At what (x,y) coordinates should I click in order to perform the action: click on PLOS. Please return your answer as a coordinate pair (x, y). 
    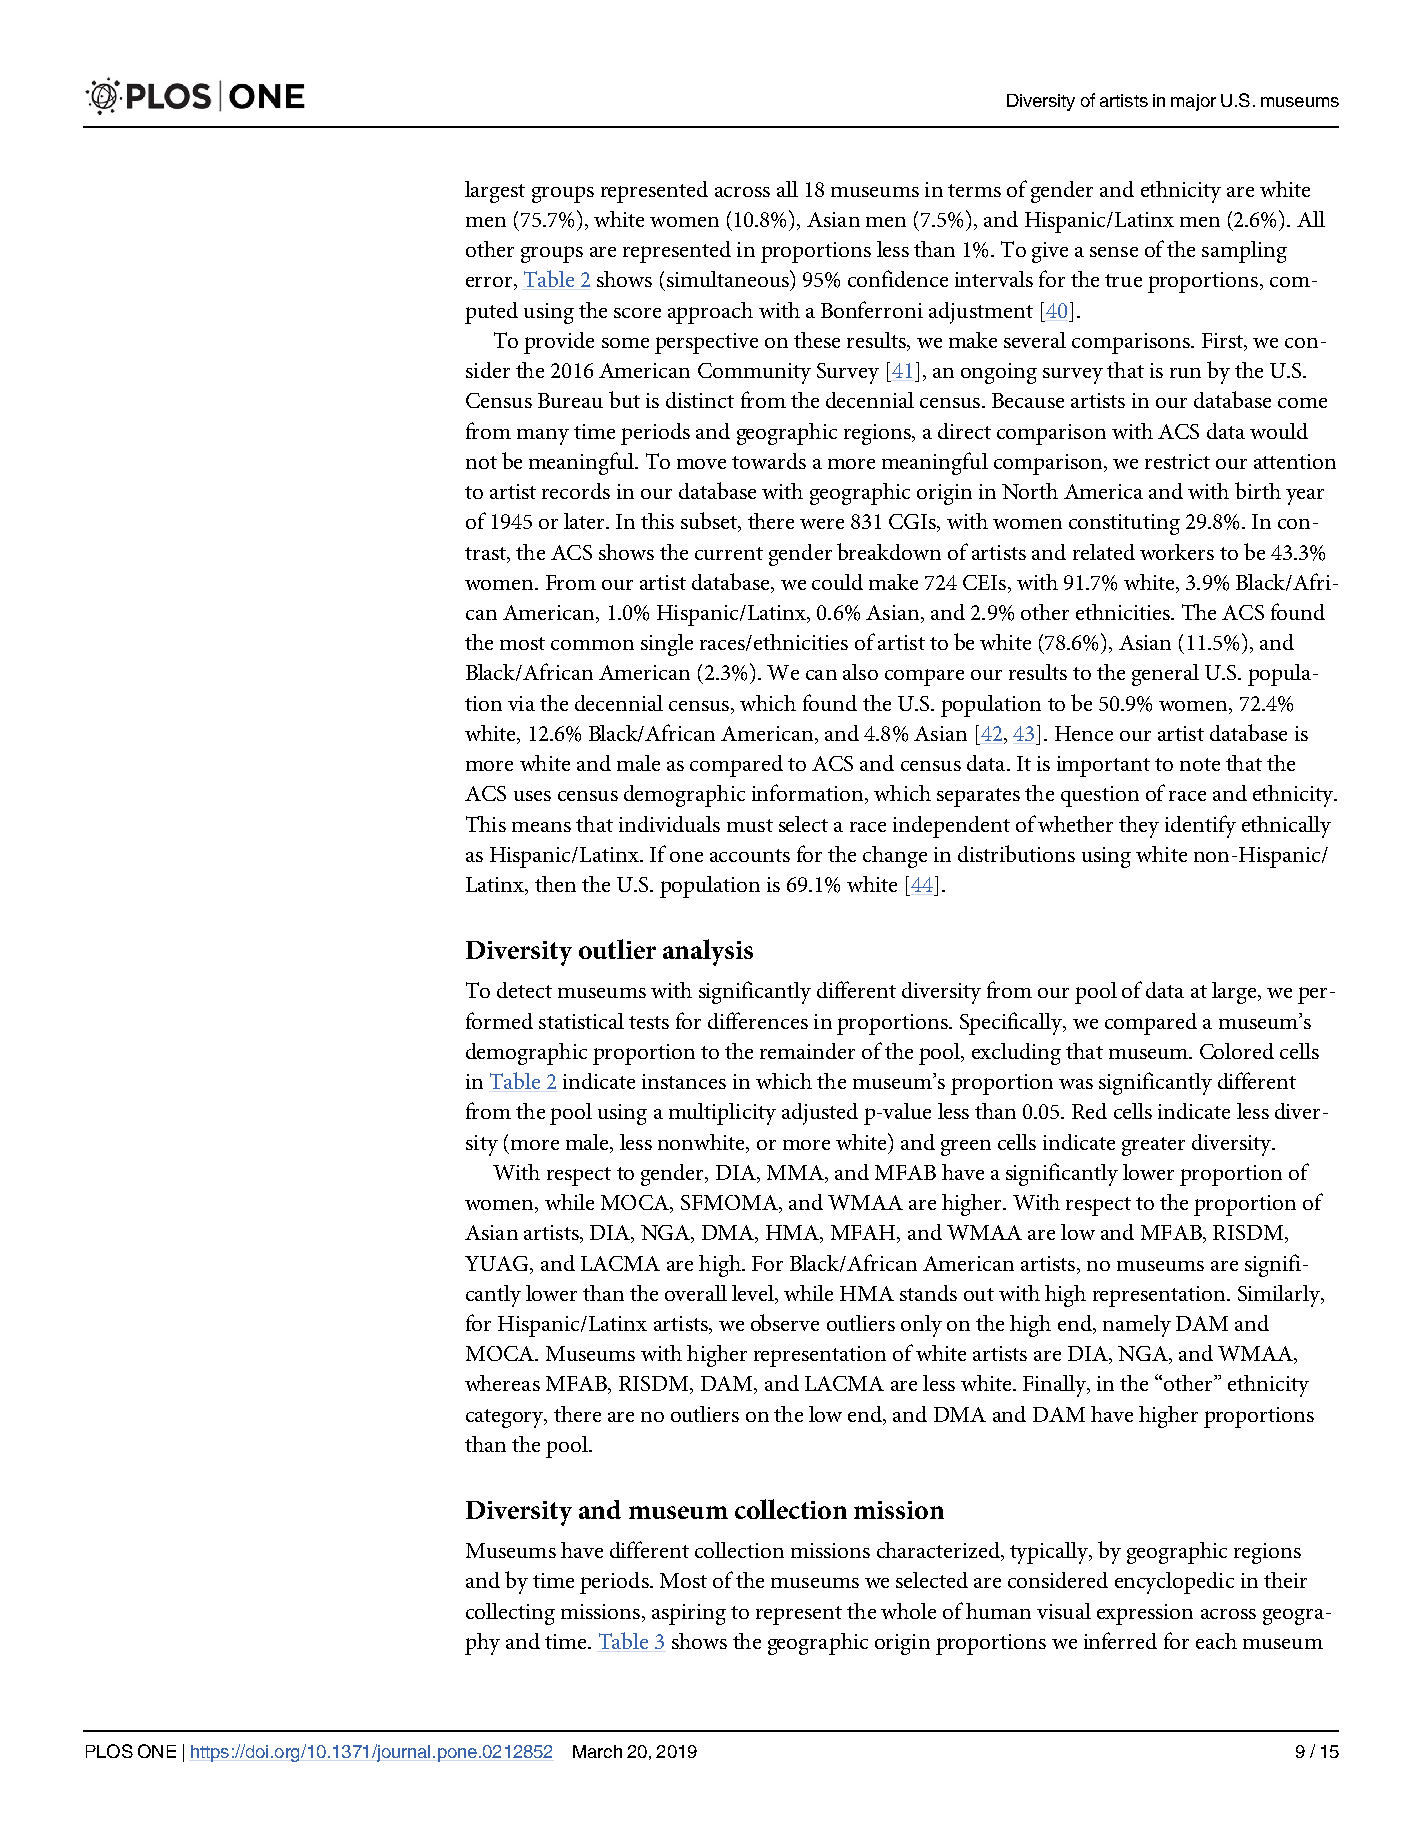
    Looking at the image, I should click on (109, 1751).
